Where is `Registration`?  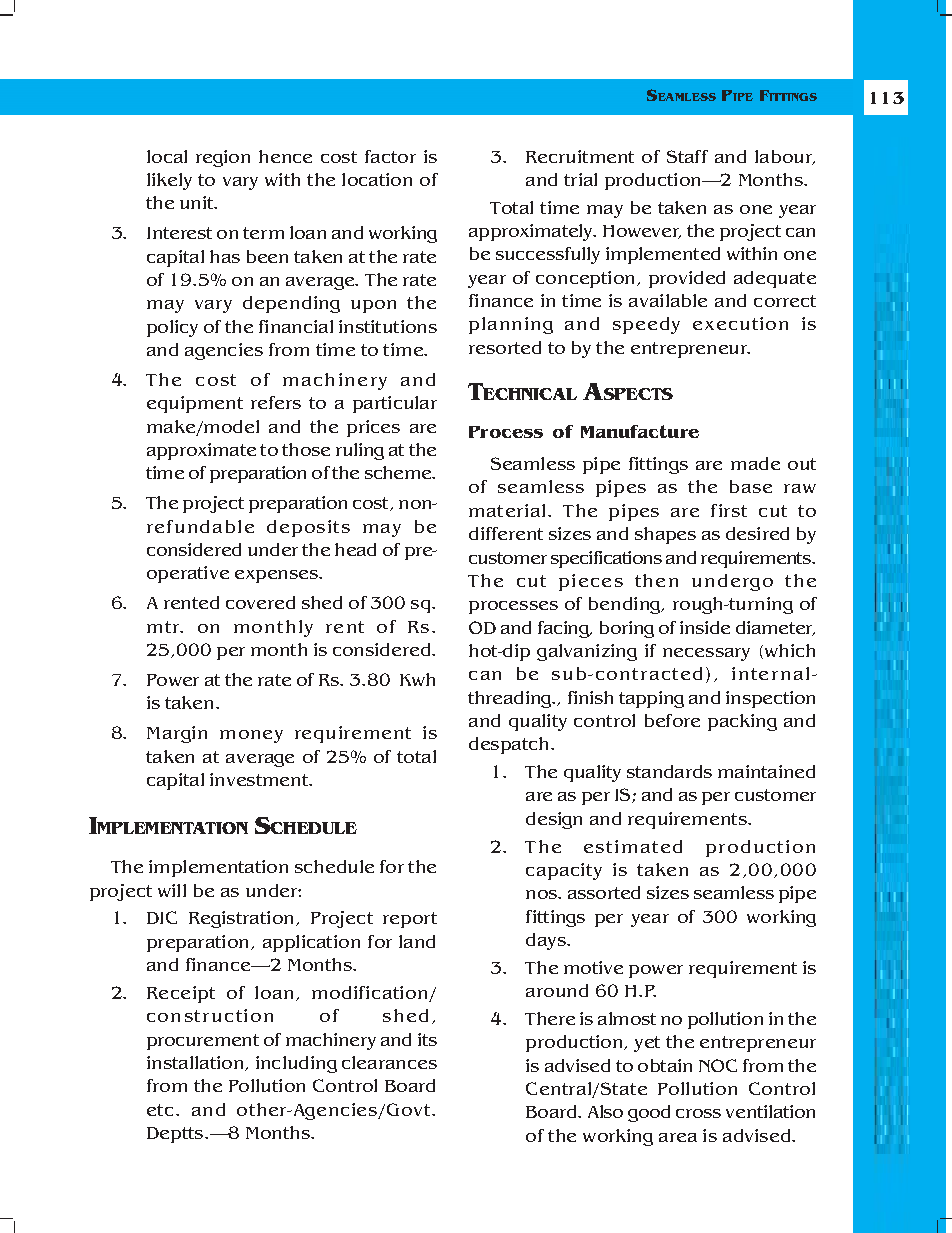
Registration is located at coordinates (243, 919).
